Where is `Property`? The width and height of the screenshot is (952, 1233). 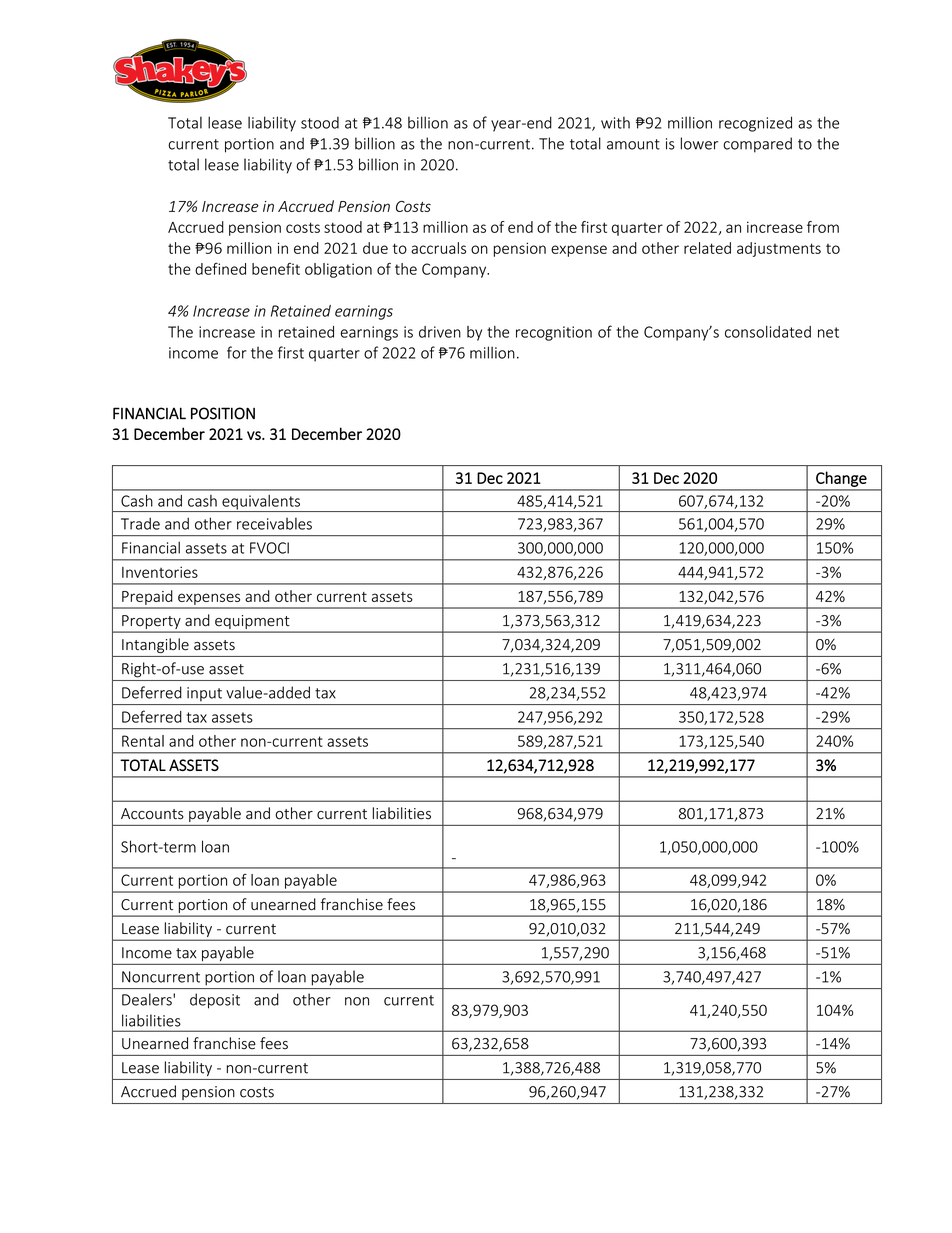
Property is located at coordinates (151, 622).
